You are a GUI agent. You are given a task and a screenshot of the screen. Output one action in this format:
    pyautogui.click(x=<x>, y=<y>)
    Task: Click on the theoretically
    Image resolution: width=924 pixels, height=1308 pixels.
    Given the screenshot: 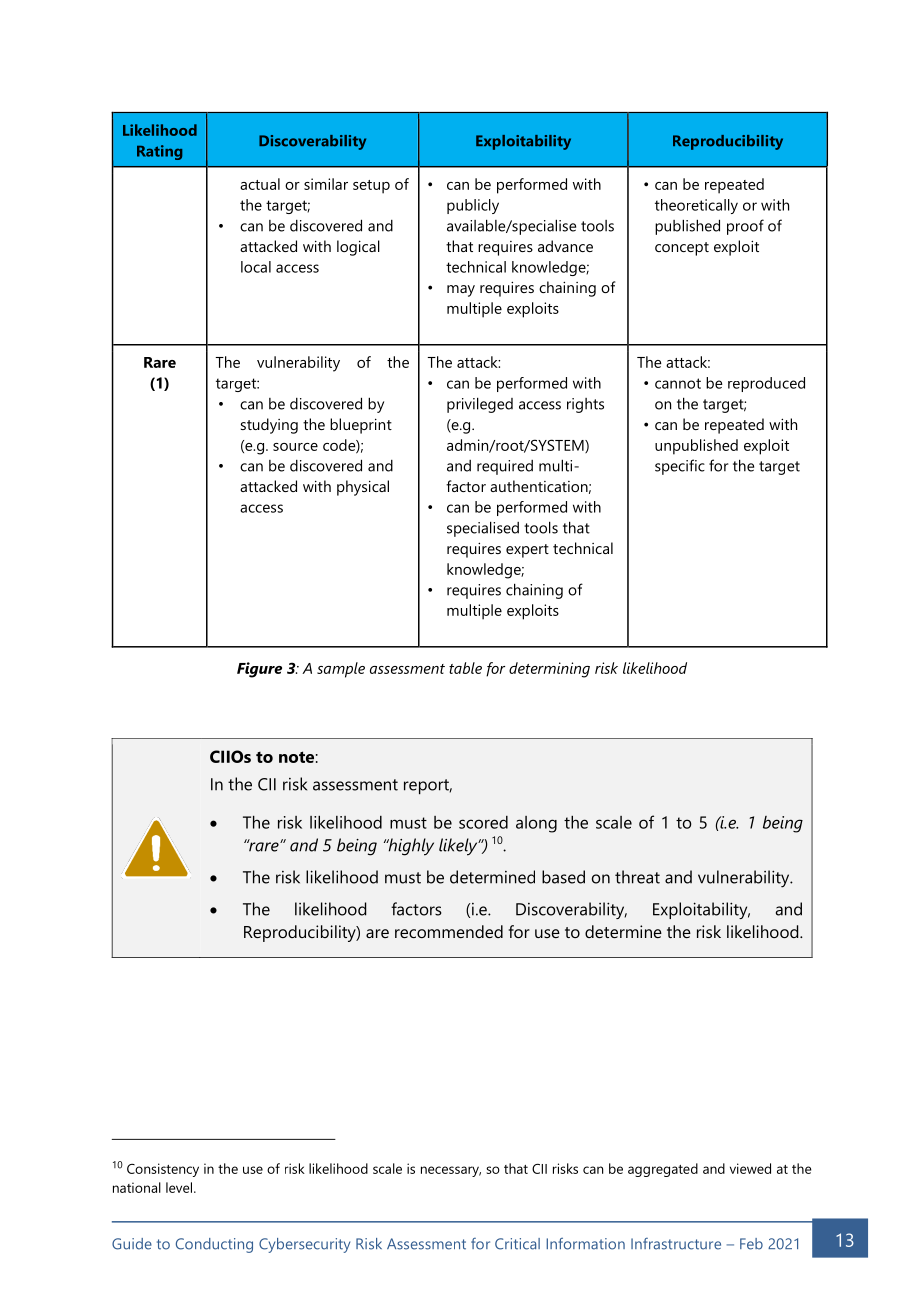 What is the action you would take?
    pyautogui.click(x=696, y=206)
